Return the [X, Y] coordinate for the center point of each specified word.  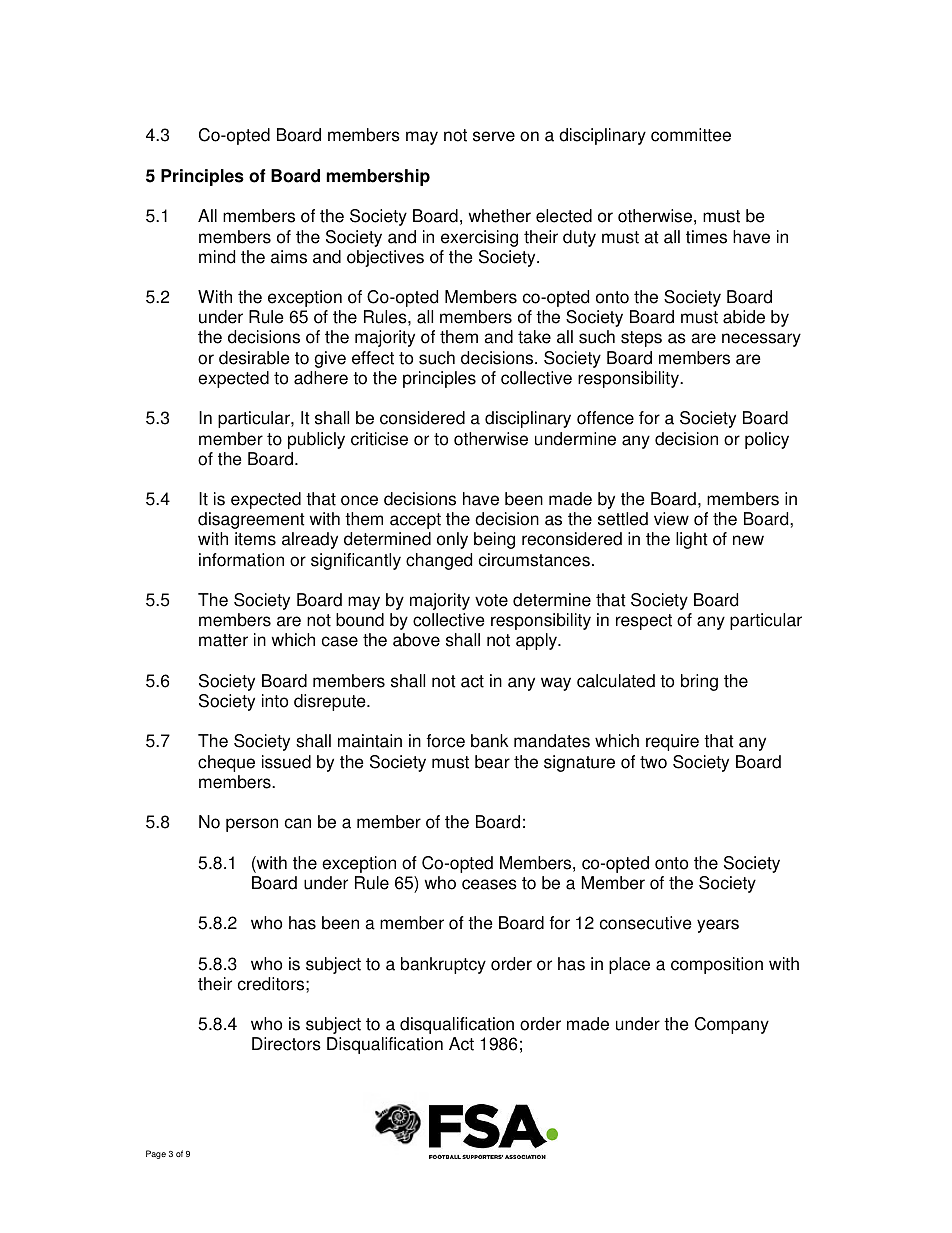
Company [732, 1025]
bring [699, 682]
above [416, 640]
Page [156, 1154]
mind [217, 257]
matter [223, 640]
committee [691, 135]
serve [494, 136]
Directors [286, 1044]
